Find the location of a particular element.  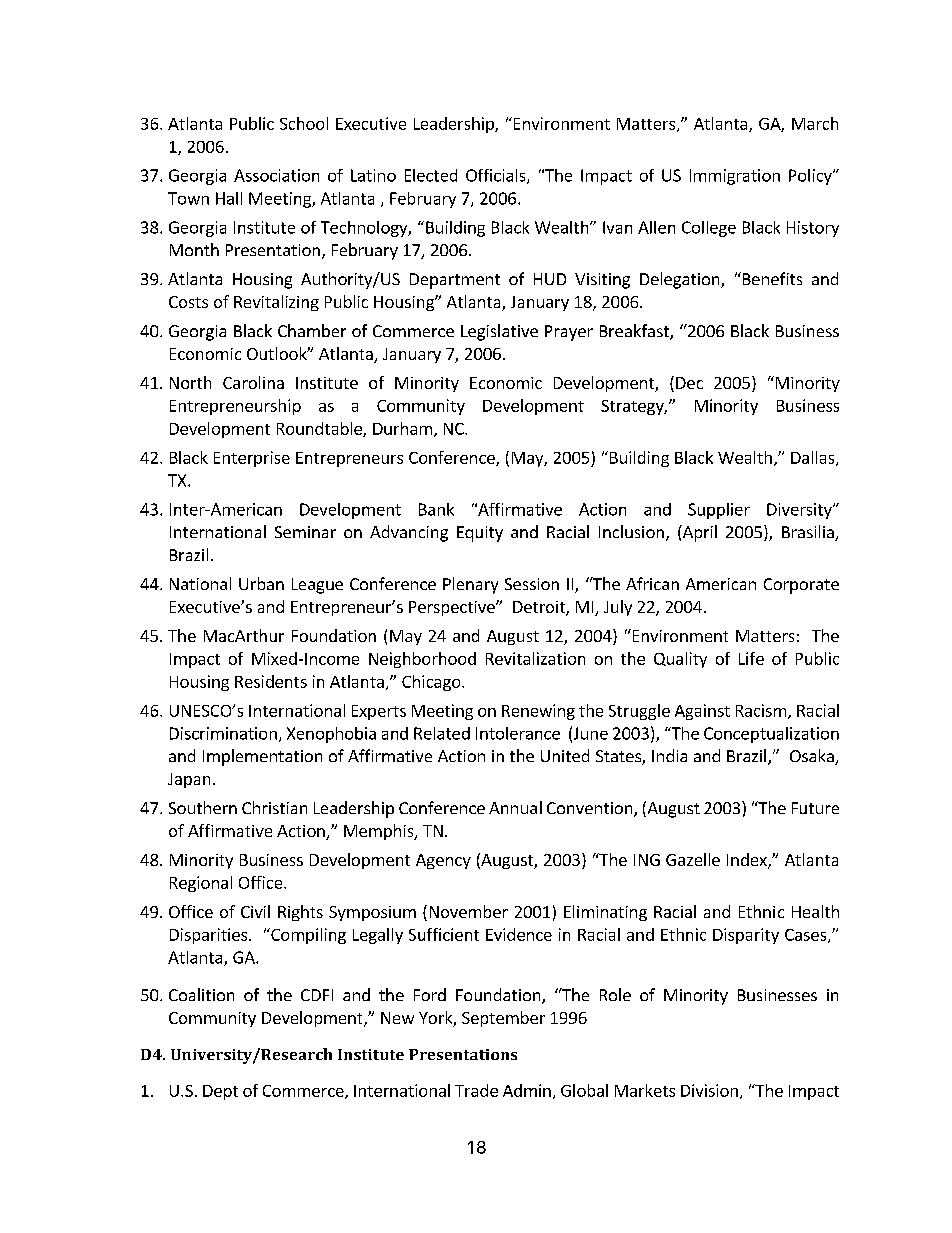

Immigration is located at coordinates (735, 177).
